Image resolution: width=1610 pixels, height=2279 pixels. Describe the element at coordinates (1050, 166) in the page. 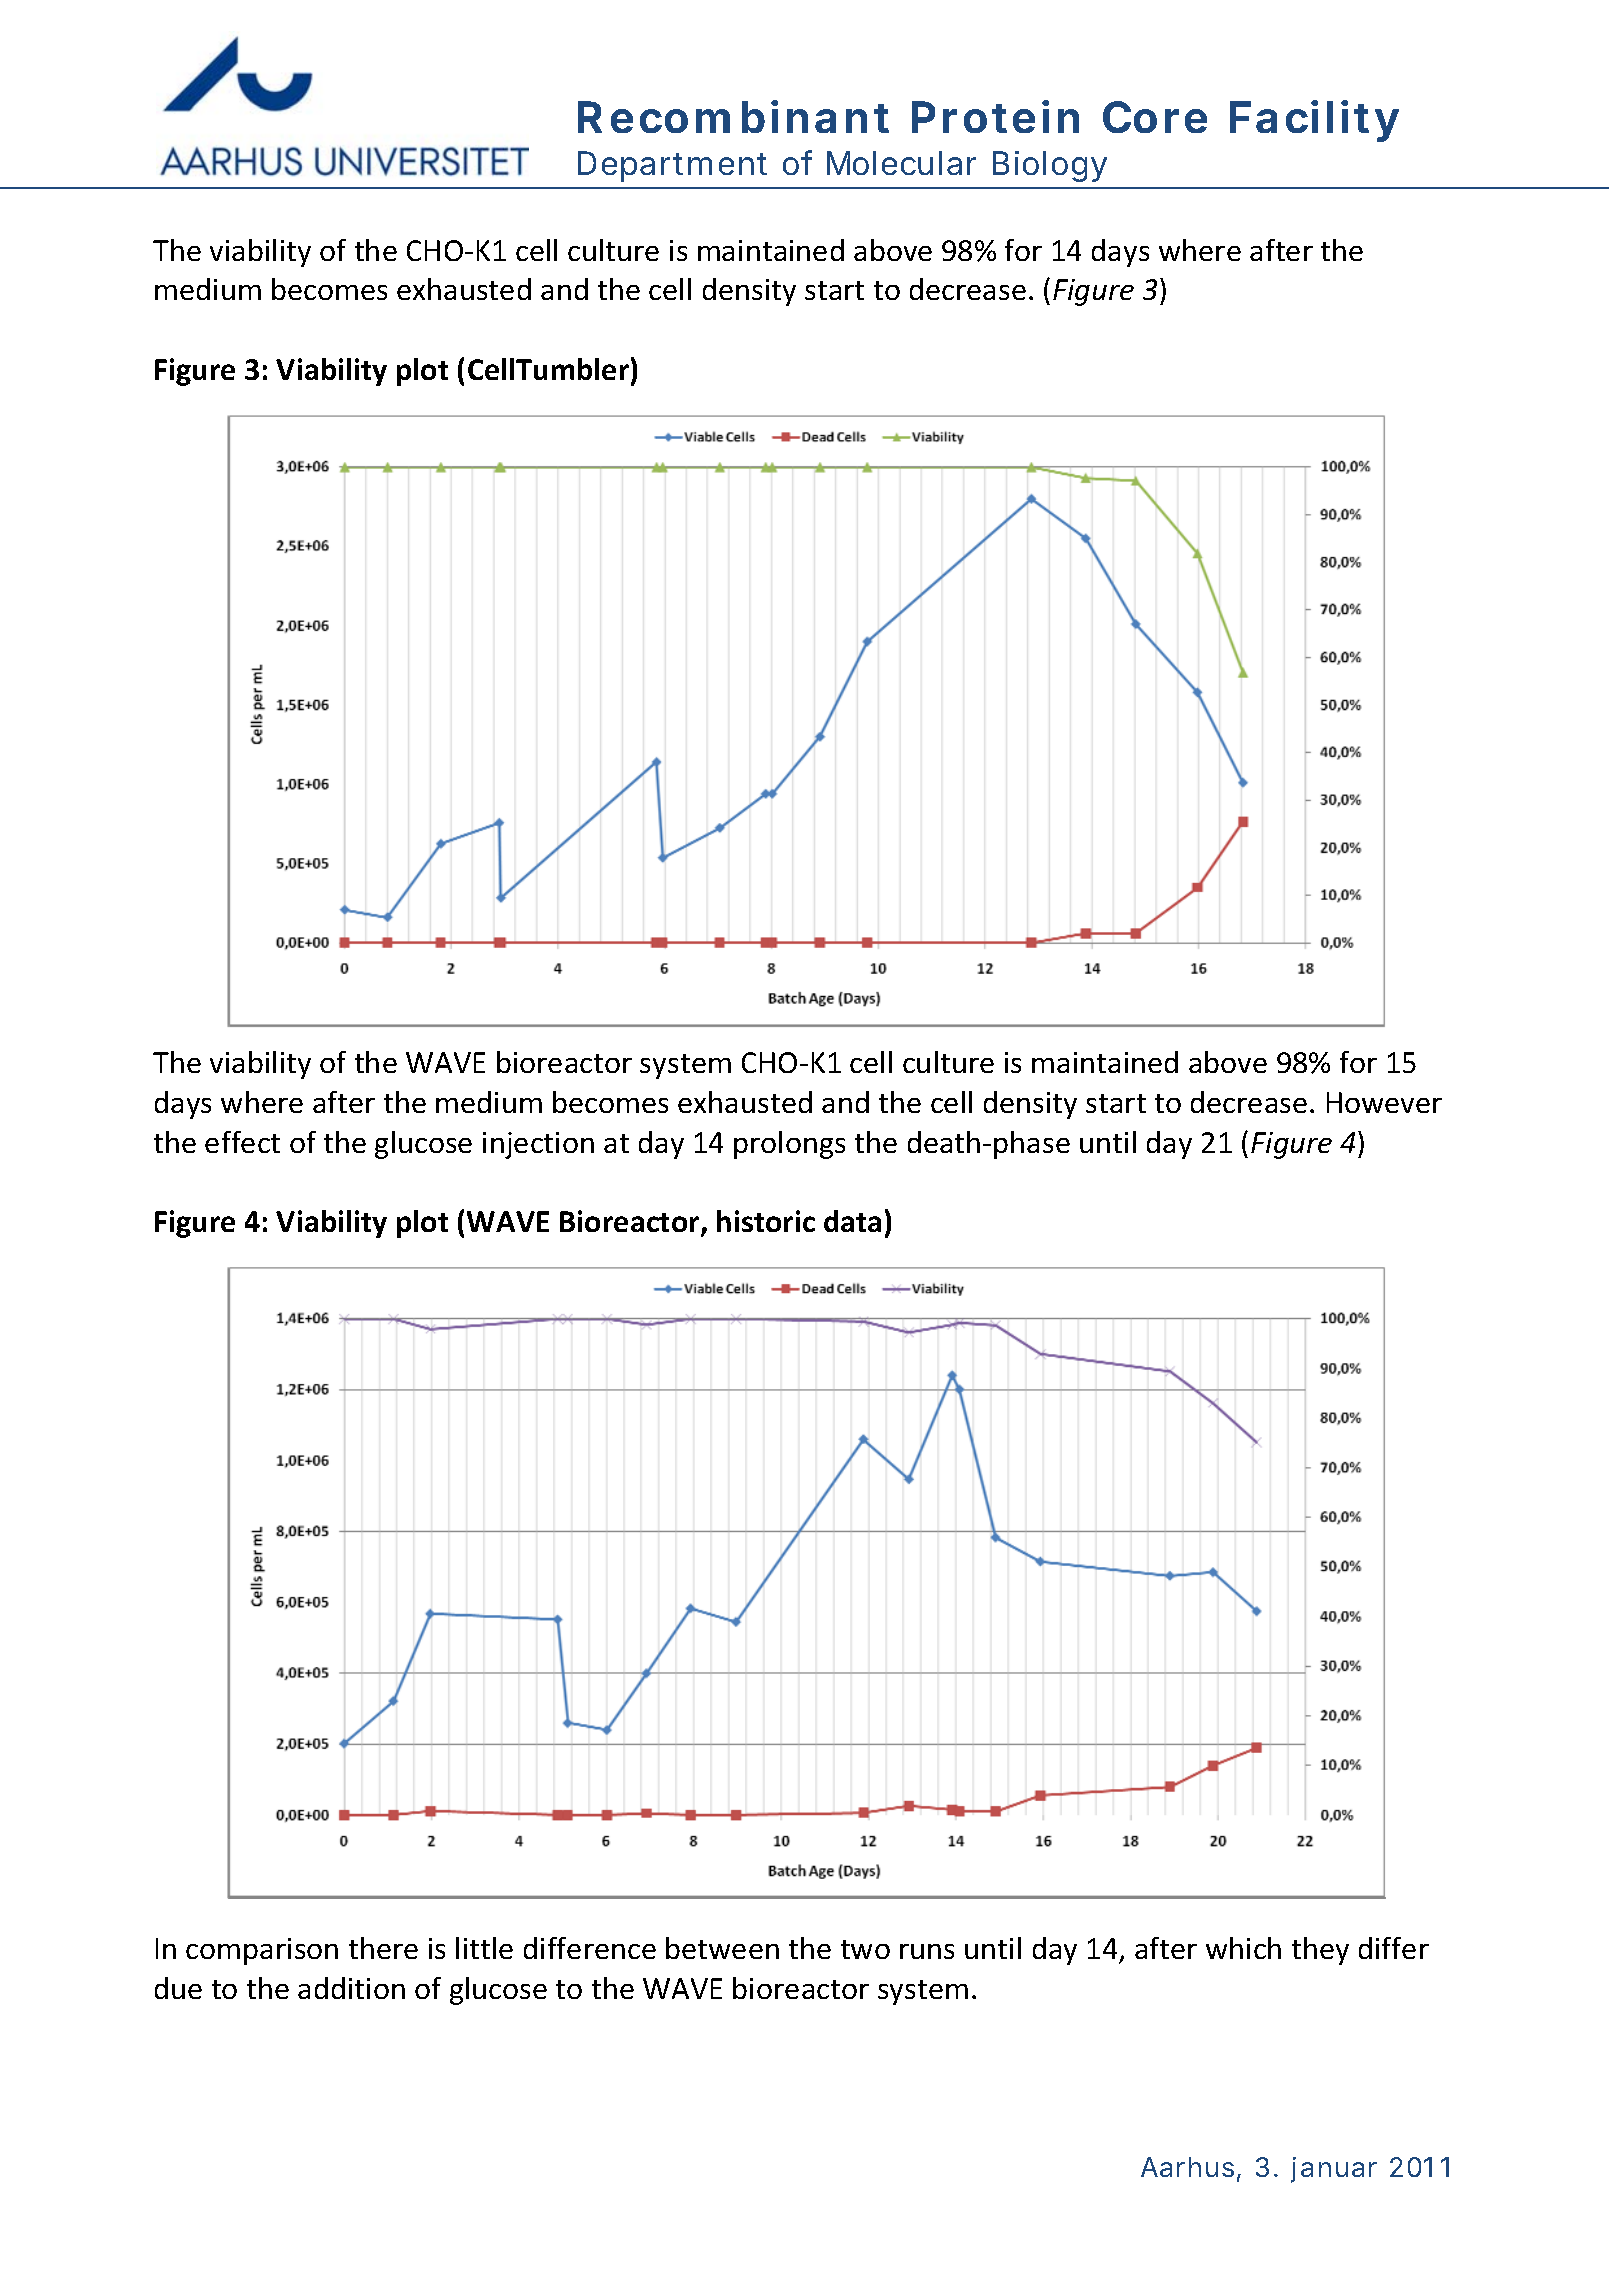

I see `Biology` at that location.
